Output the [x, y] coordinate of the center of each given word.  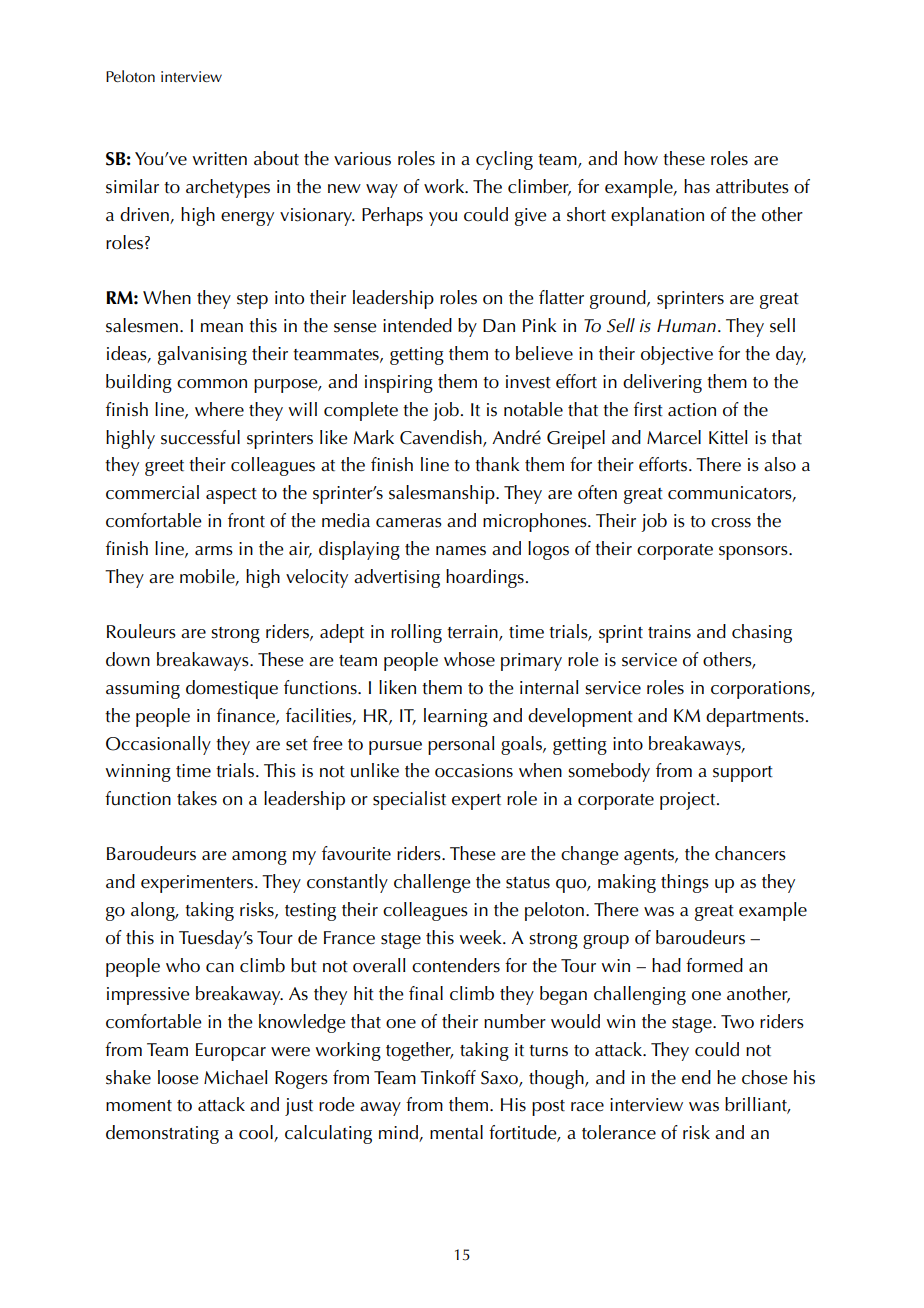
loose [178, 1077]
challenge [432, 883]
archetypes [228, 188]
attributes [752, 186]
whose [469, 659]
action [692, 410]
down [128, 659]
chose [765, 1077]
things [685, 883]
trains [669, 632]
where [219, 409]
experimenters [197, 884]
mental [456, 1132]
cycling [504, 160]
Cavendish [442, 438]
